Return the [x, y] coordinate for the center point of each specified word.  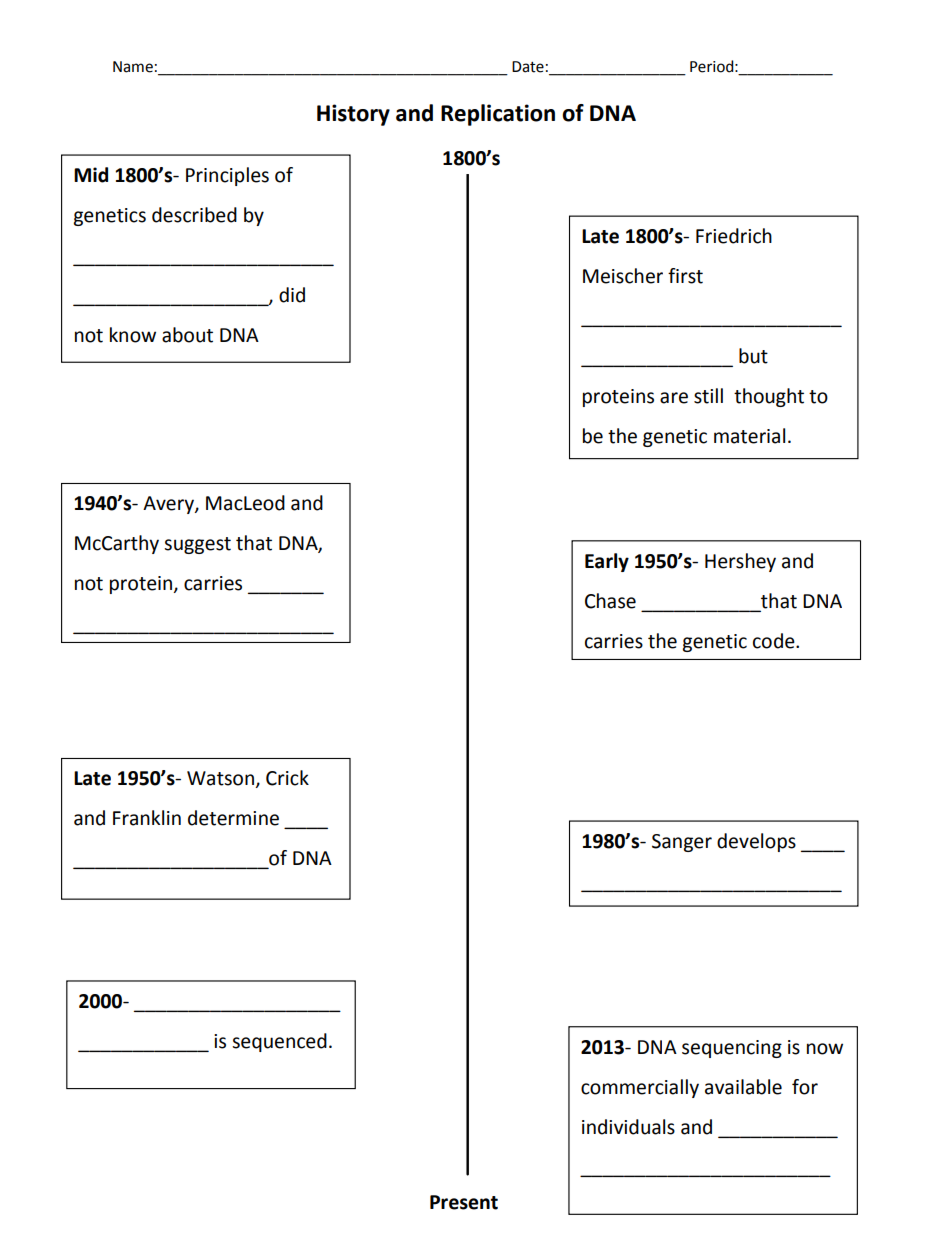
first [685, 276]
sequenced [279, 1042]
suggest [197, 545]
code [775, 641]
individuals [628, 1127]
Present [464, 1202]
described [194, 215]
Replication [498, 115]
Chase [610, 601]
